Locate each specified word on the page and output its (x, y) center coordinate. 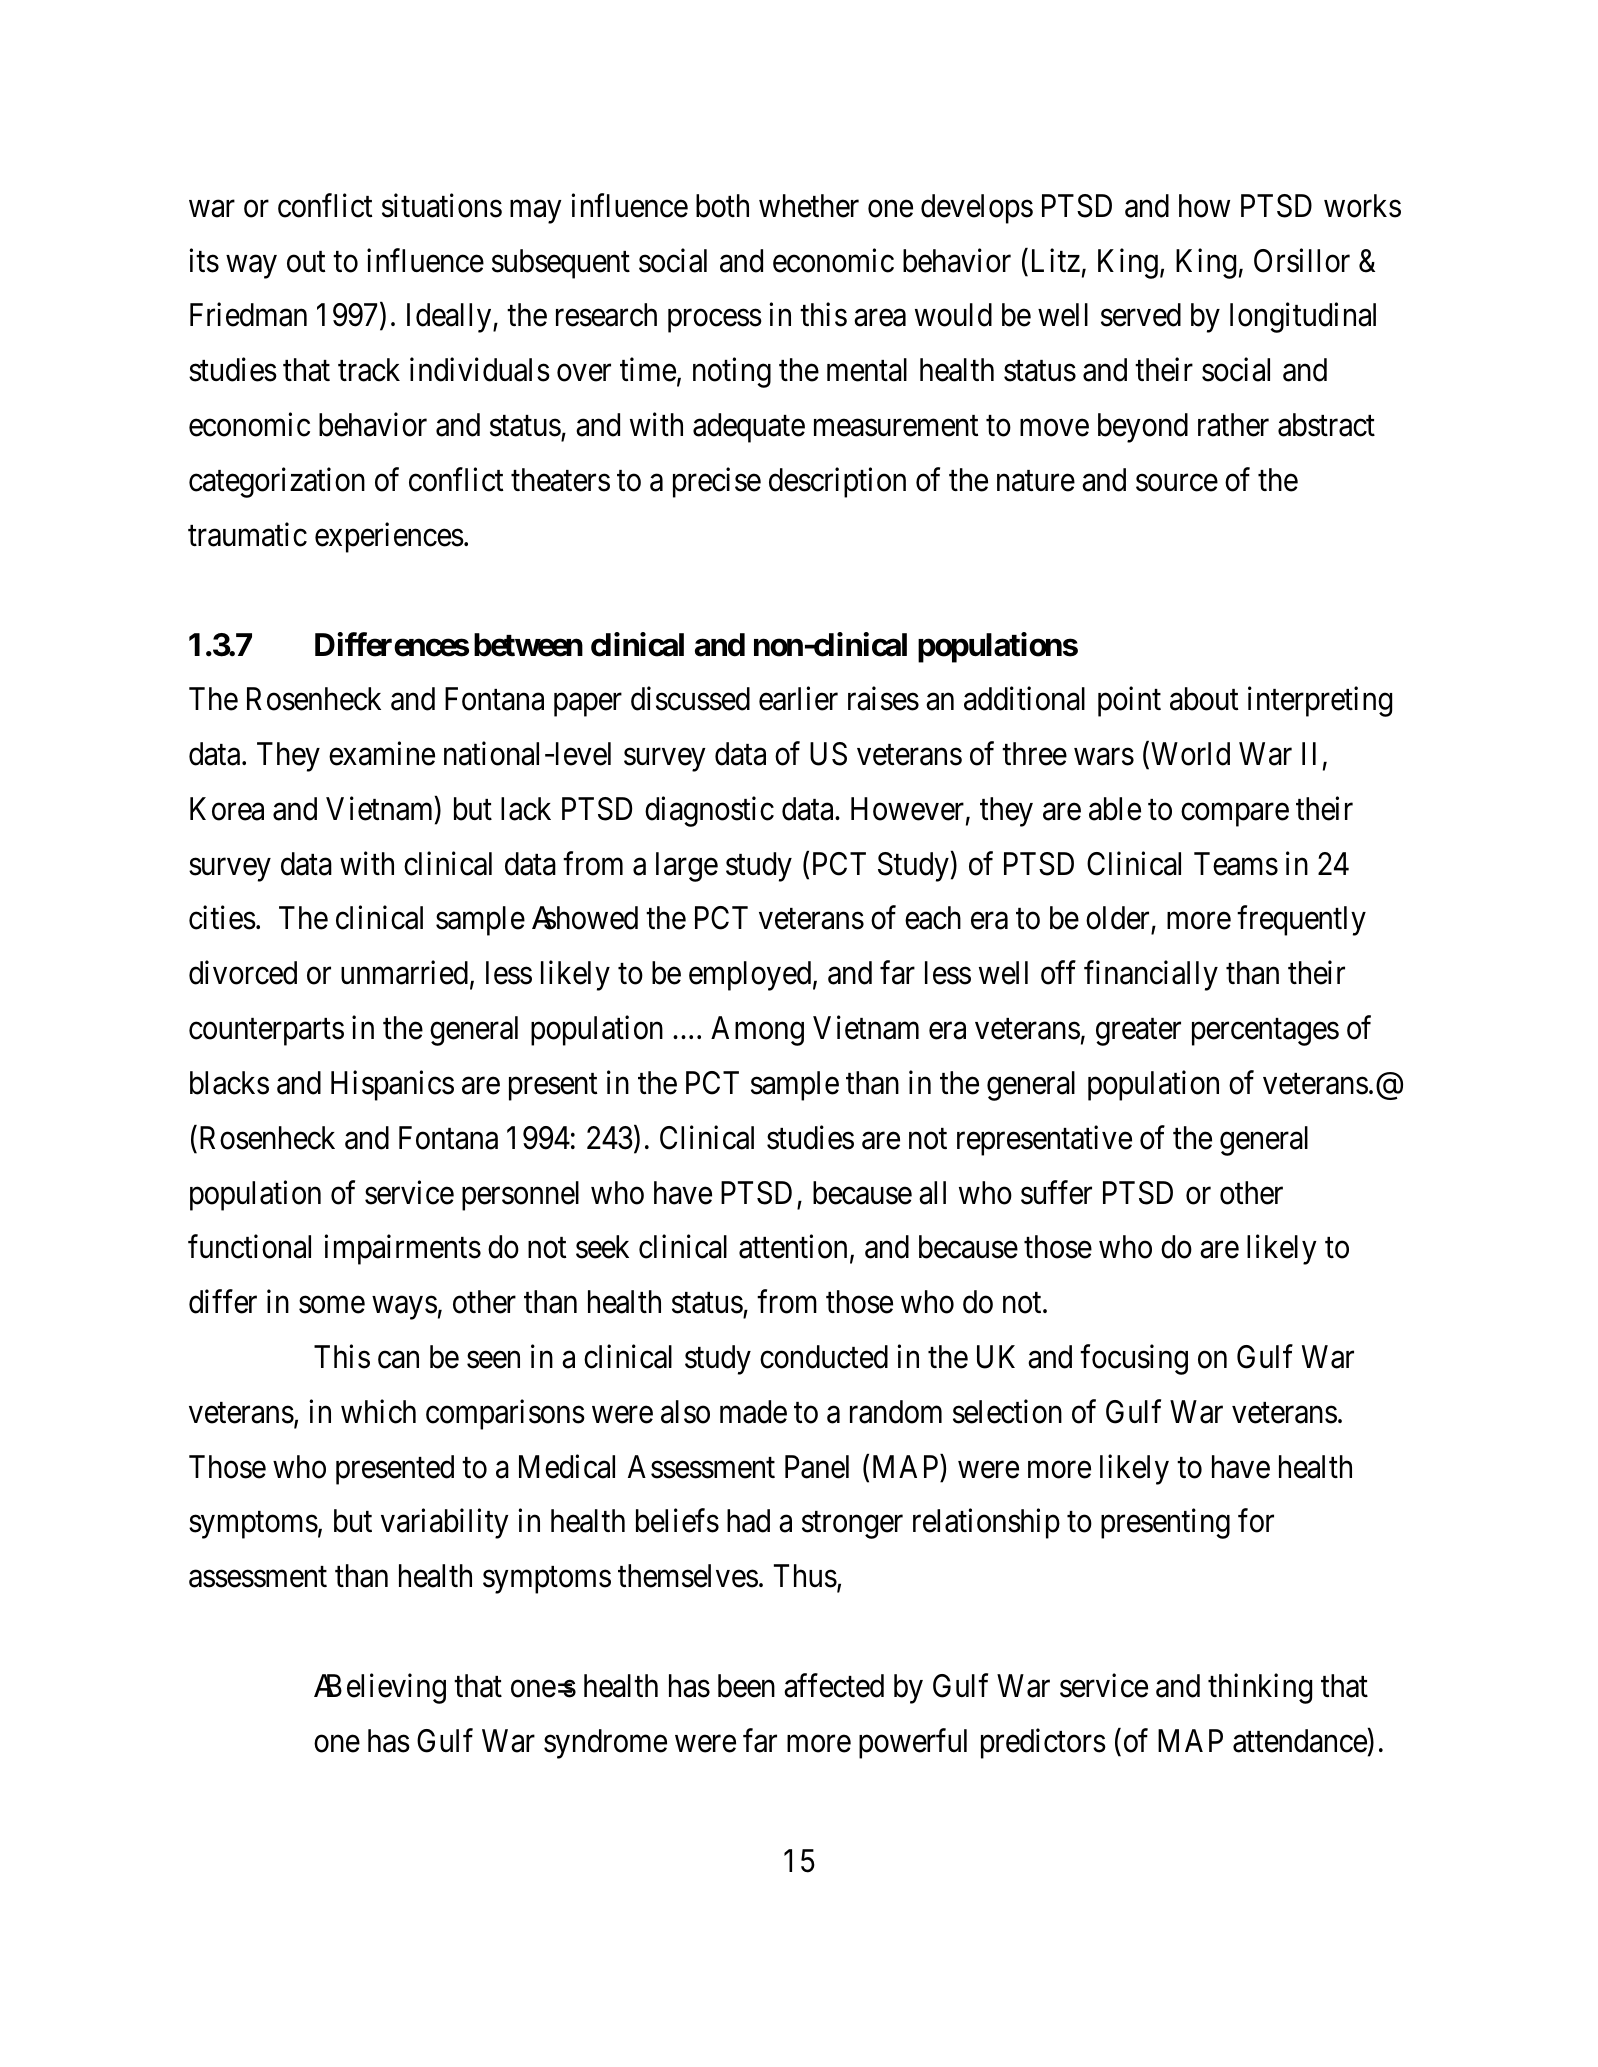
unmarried (404, 973)
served (1141, 315)
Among (757, 1031)
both (722, 206)
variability (445, 1524)
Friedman (248, 315)
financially (1151, 976)
